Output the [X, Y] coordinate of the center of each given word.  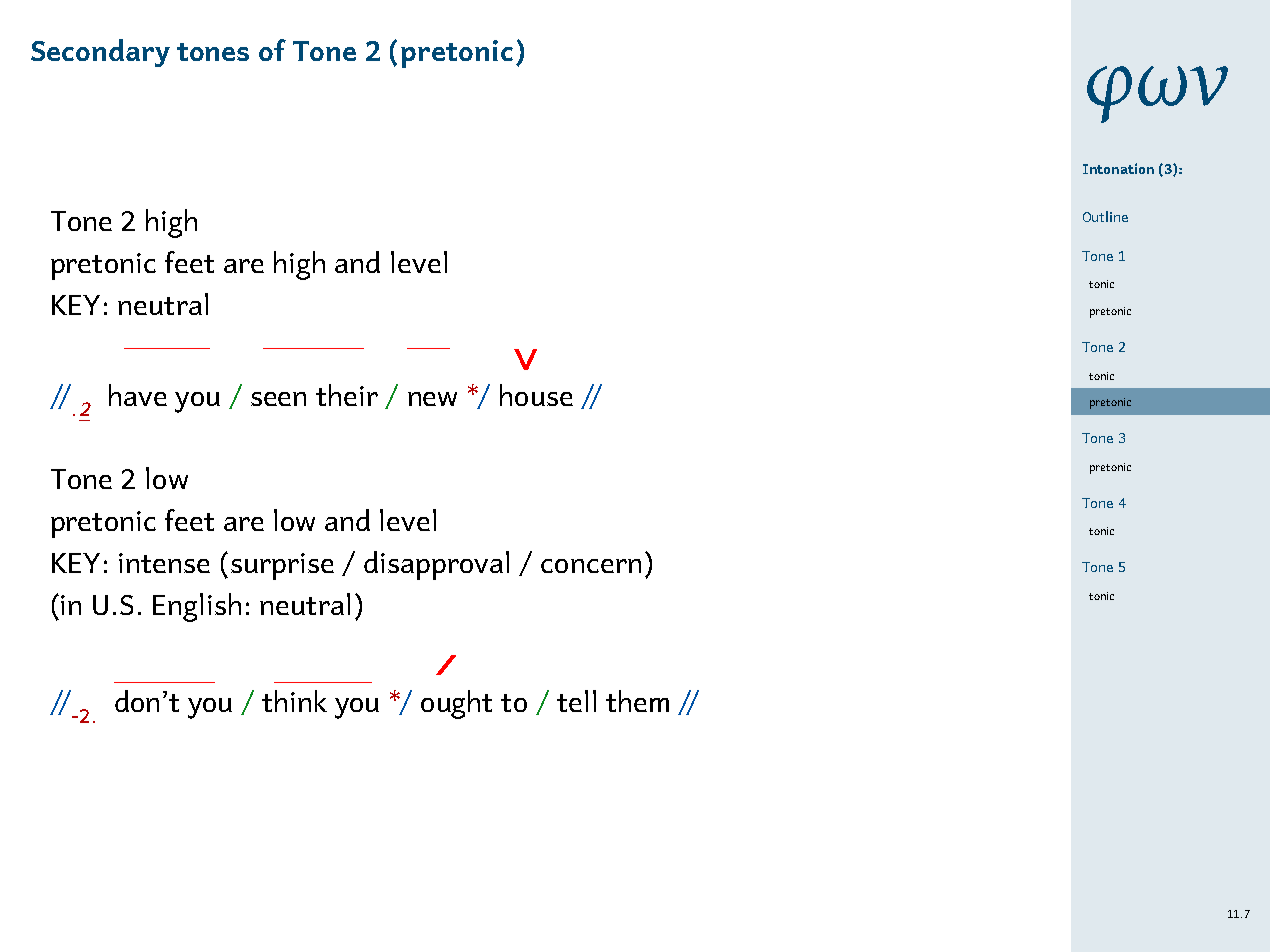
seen [278, 399]
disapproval [436, 565]
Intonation [1118, 168]
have [138, 395]
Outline [1105, 216]
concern [591, 566]
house [536, 395]
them [637, 701]
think [294, 701]
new [432, 399]
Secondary [100, 53]
